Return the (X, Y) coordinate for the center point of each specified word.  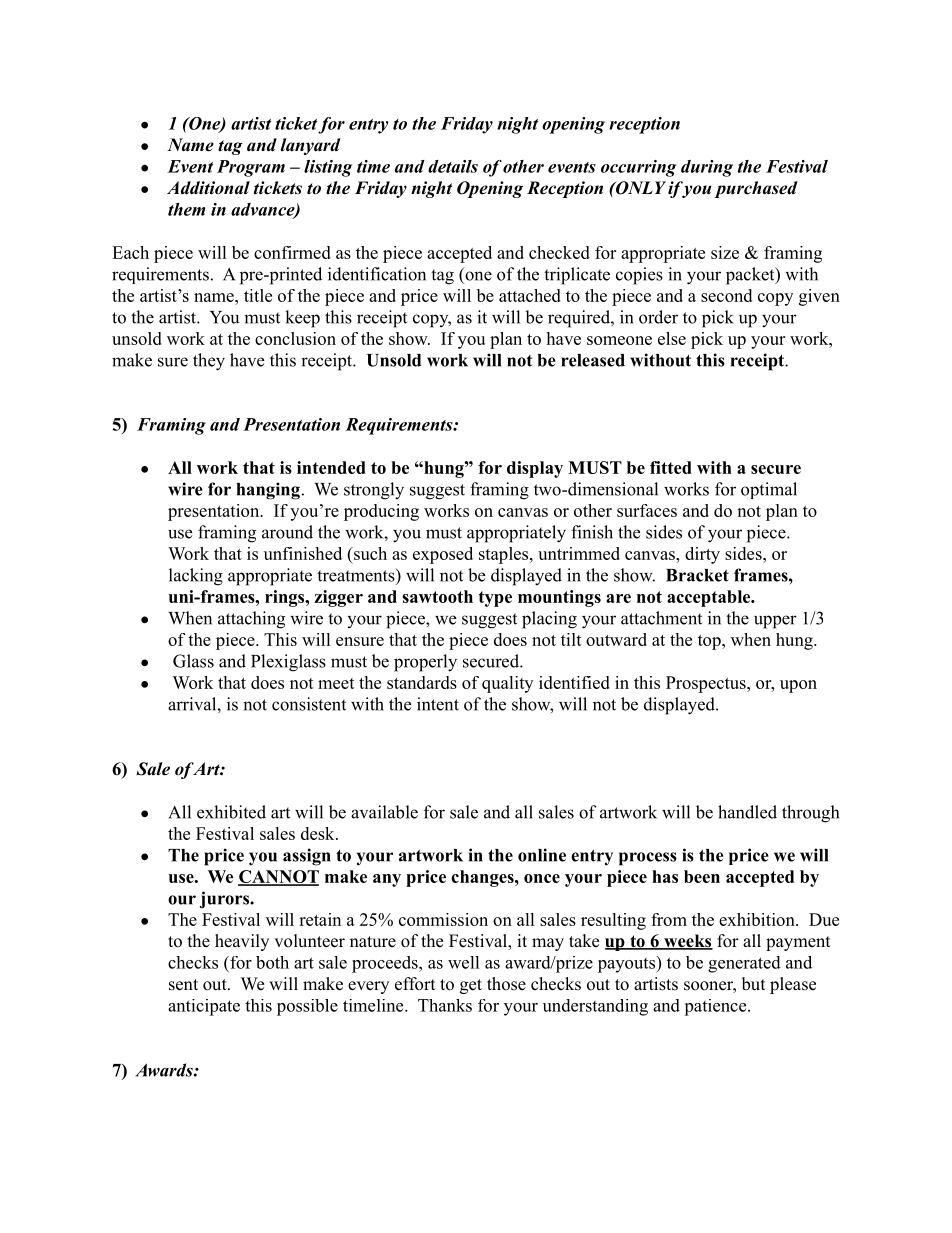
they (209, 362)
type (495, 599)
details (453, 166)
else (672, 338)
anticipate (204, 1007)
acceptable (710, 598)
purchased (756, 189)
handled (747, 812)
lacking (196, 577)
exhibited (231, 812)
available (384, 812)
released (593, 360)
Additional (208, 188)
